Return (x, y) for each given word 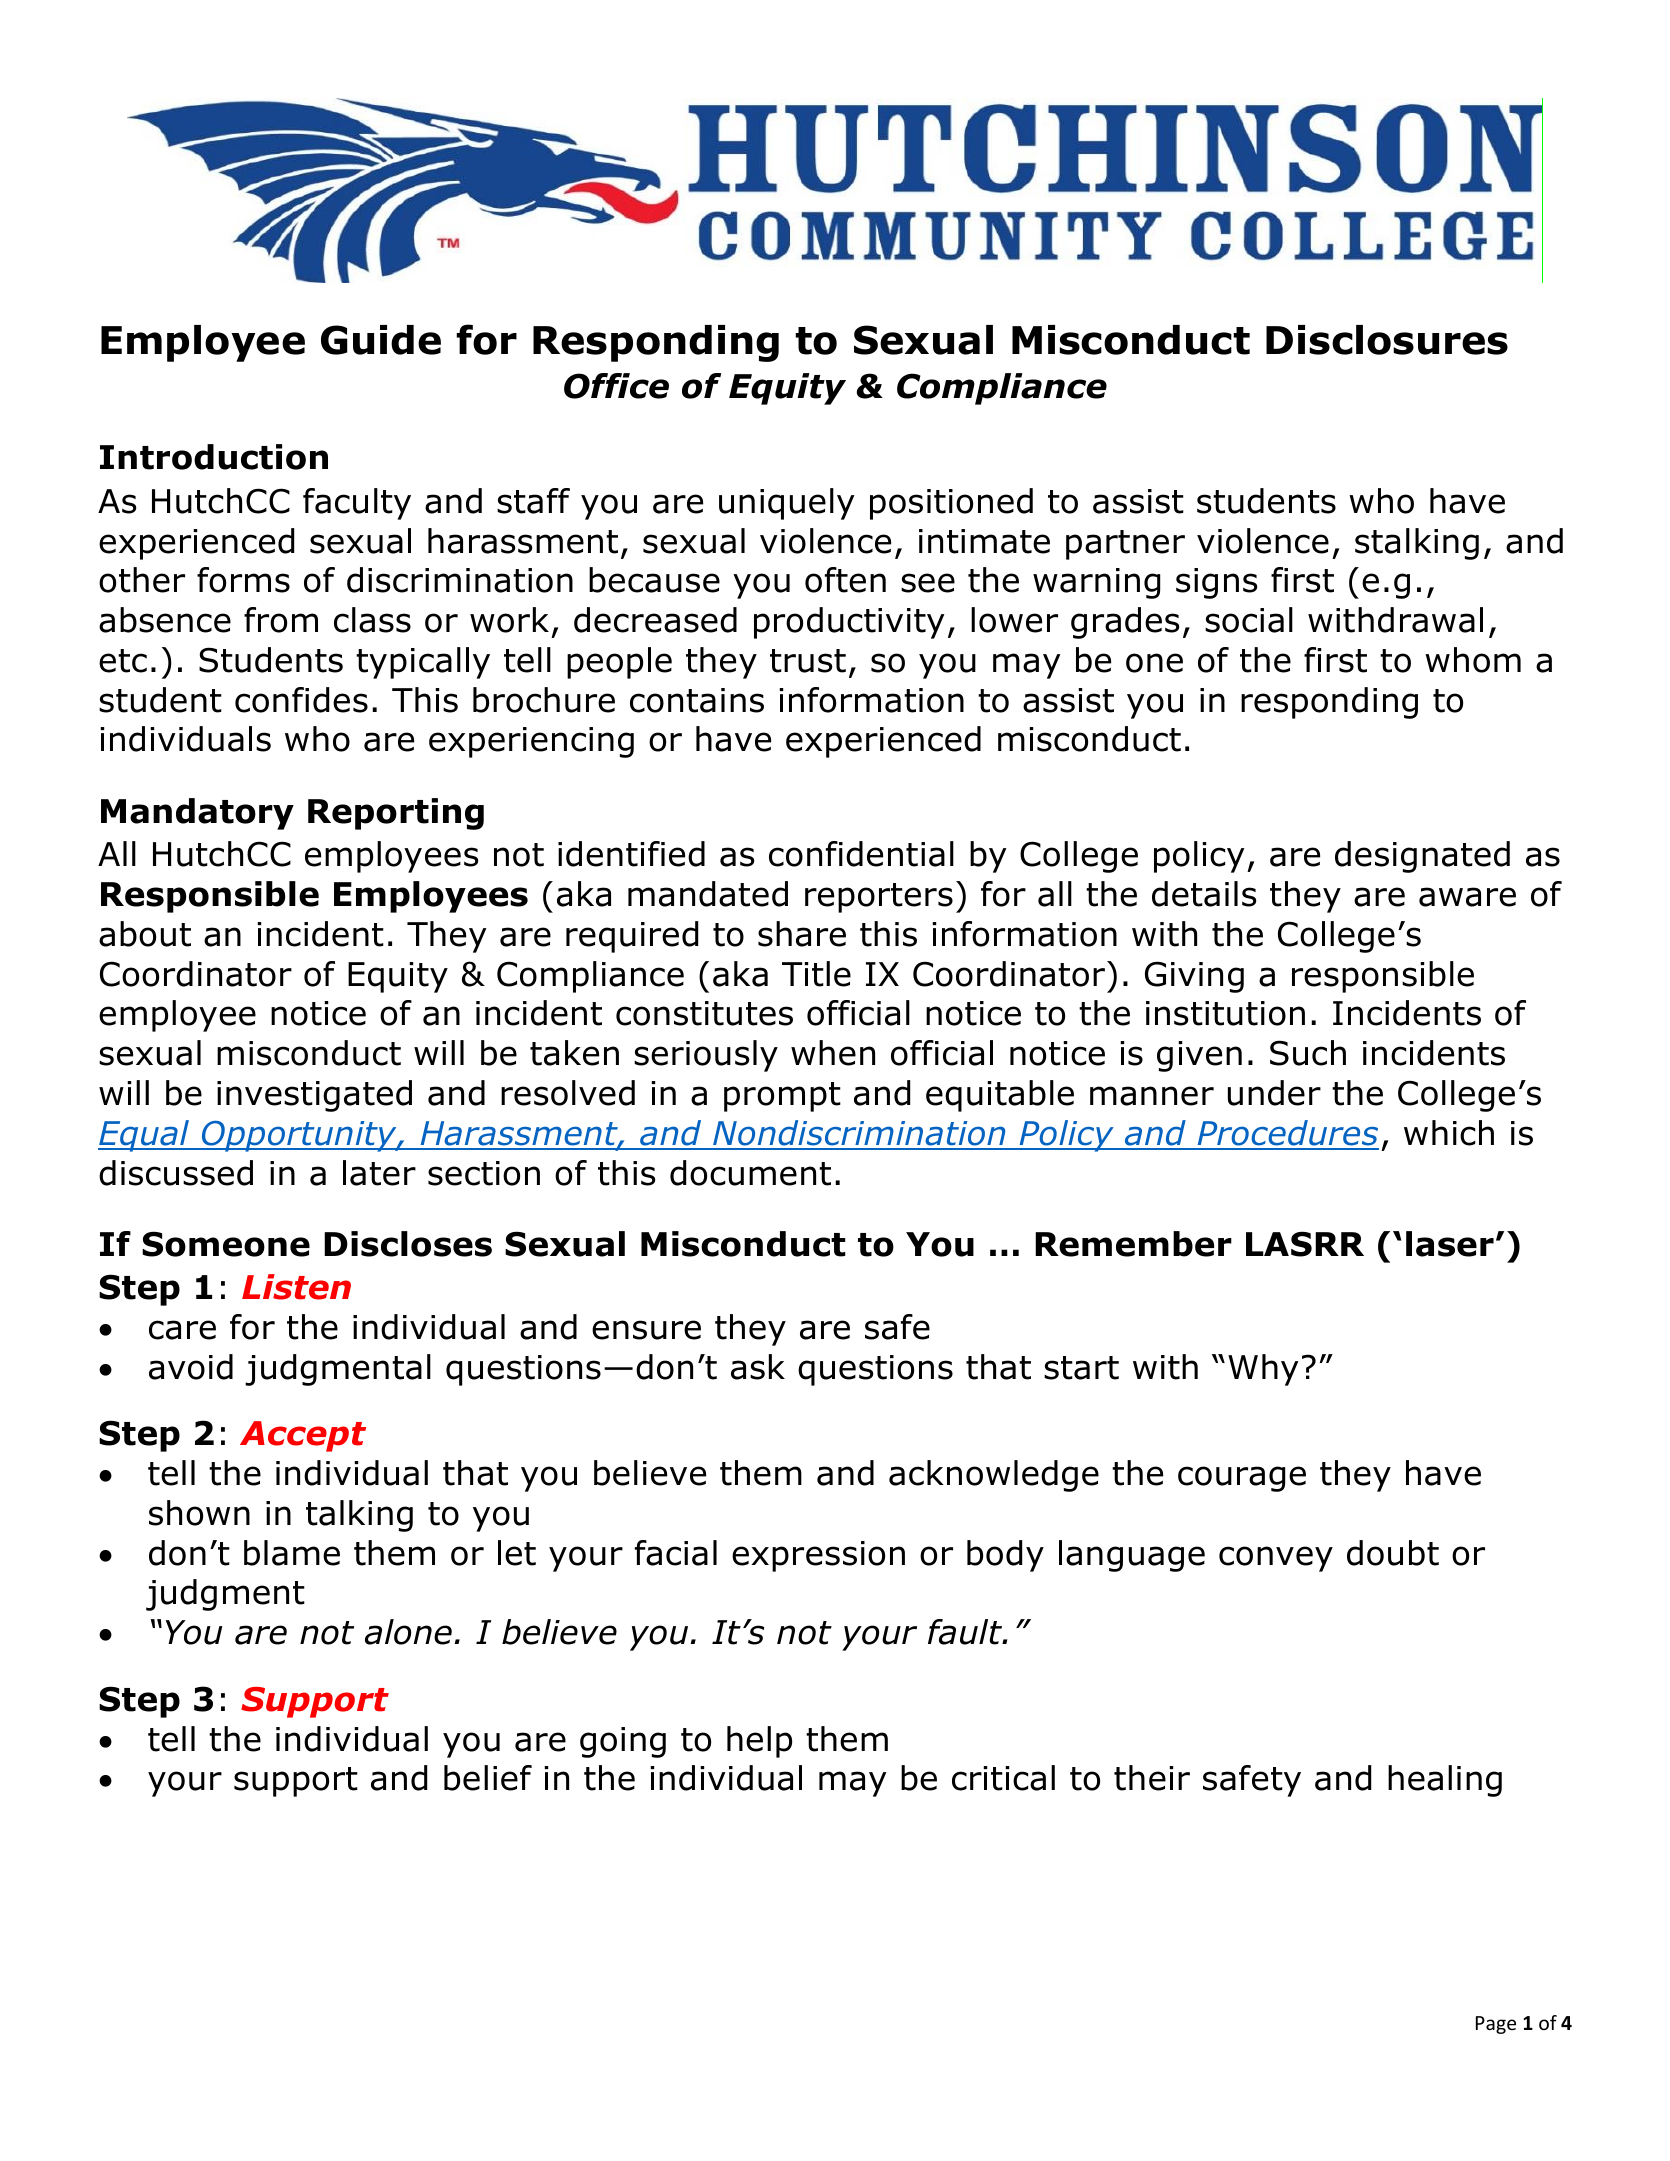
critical (1003, 1778)
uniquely (786, 504)
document (750, 1173)
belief (488, 1778)
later (379, 1173)
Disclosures (1387, 340)
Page (1496, 2025)
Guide (381, 340)
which (1449, 1133)
